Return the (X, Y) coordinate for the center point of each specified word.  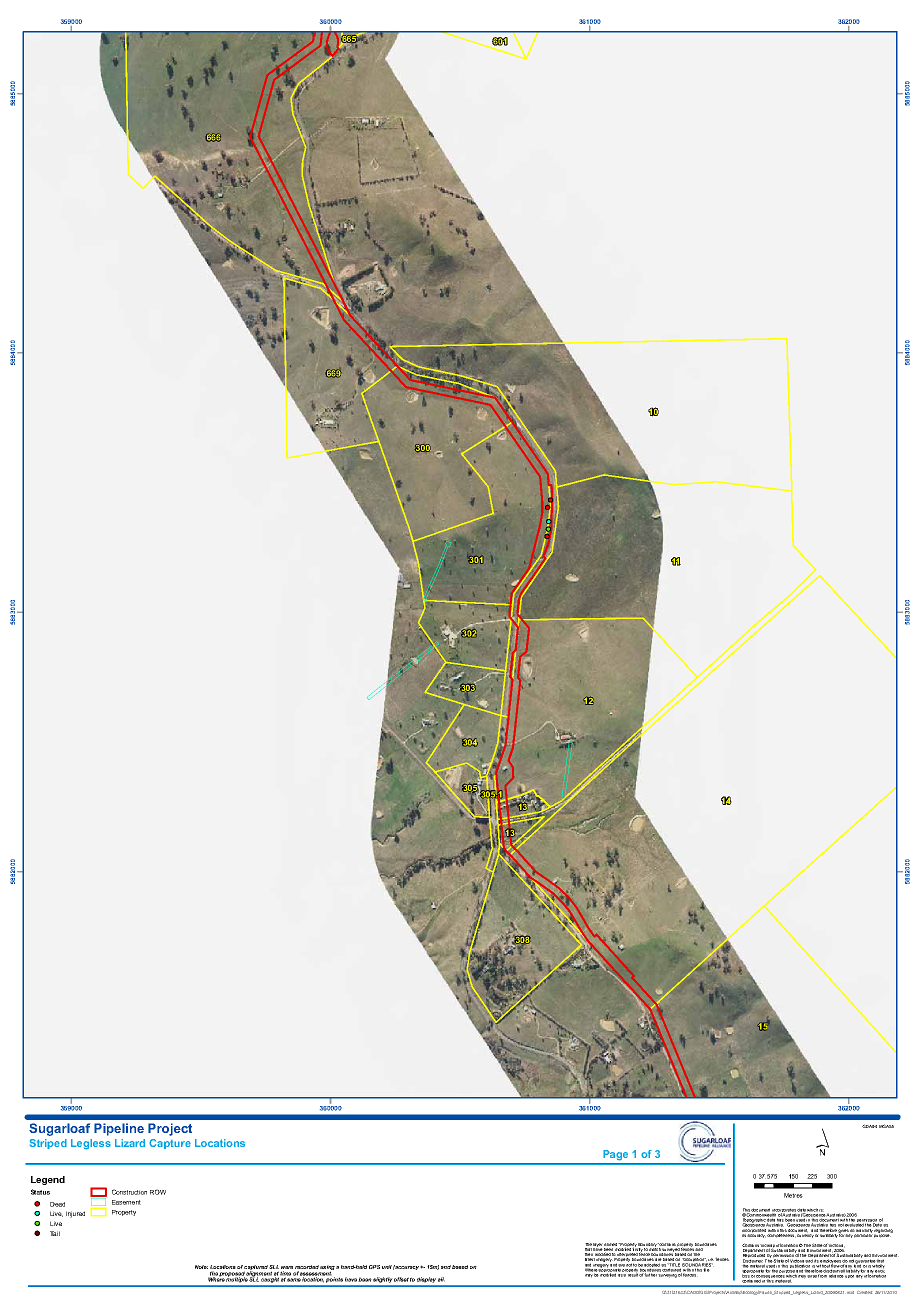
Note (201, 1267)
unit (387, 1267)
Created (864, 1292)
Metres (793, 1195)
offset (401, 1279)
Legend (48, 1180)
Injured (75, 1214)
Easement (126, 1202)
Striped (48, 1144)
